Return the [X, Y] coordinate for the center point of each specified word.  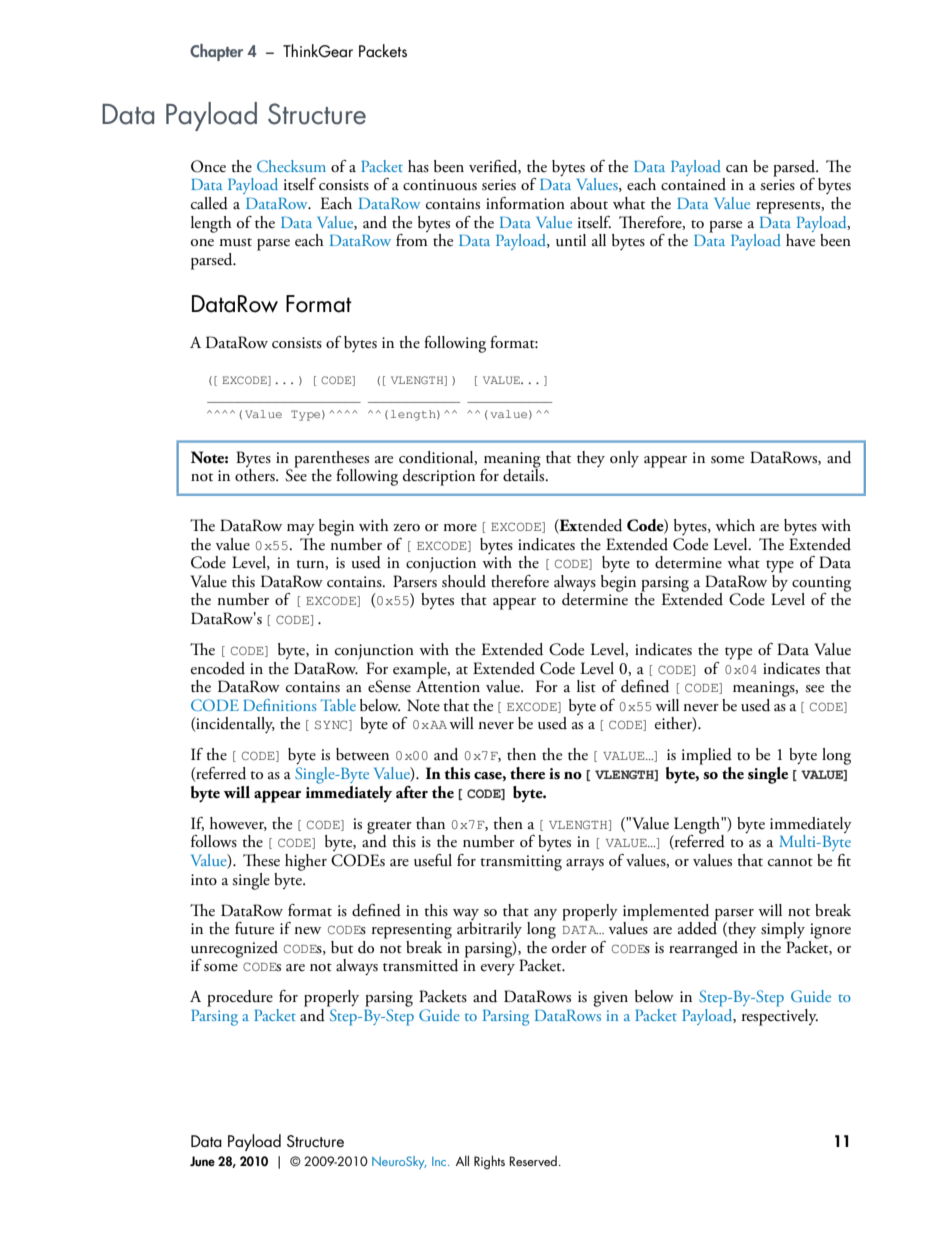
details [525, 474]
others [256, 474]
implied [707, 756]
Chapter [216, 52]
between [362, 754]
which [735, 525]
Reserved [533, 1161]
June [202, 1161]
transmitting [521, 863]
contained [693, 183]
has [418, 166]
